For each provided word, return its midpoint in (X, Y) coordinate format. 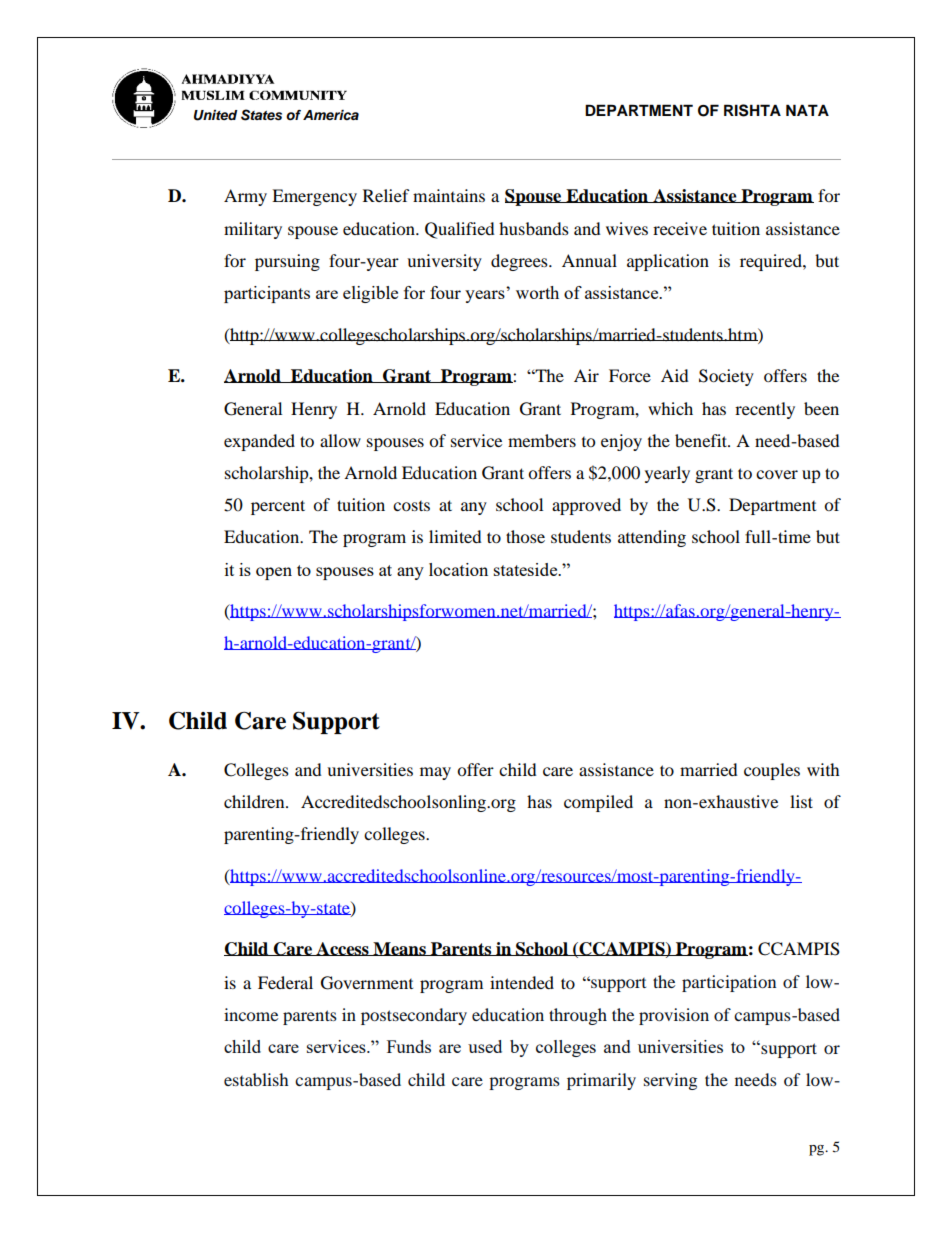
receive (680, 228)
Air (586, 375)
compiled (598, 803)
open (274, 573)
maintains (449, 195)
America (331, 115)
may (435, 773)
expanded (259, 442)
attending (652, 538)
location (458, 569)
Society (726, 377)
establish (256, 1079)
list (801, 801)
